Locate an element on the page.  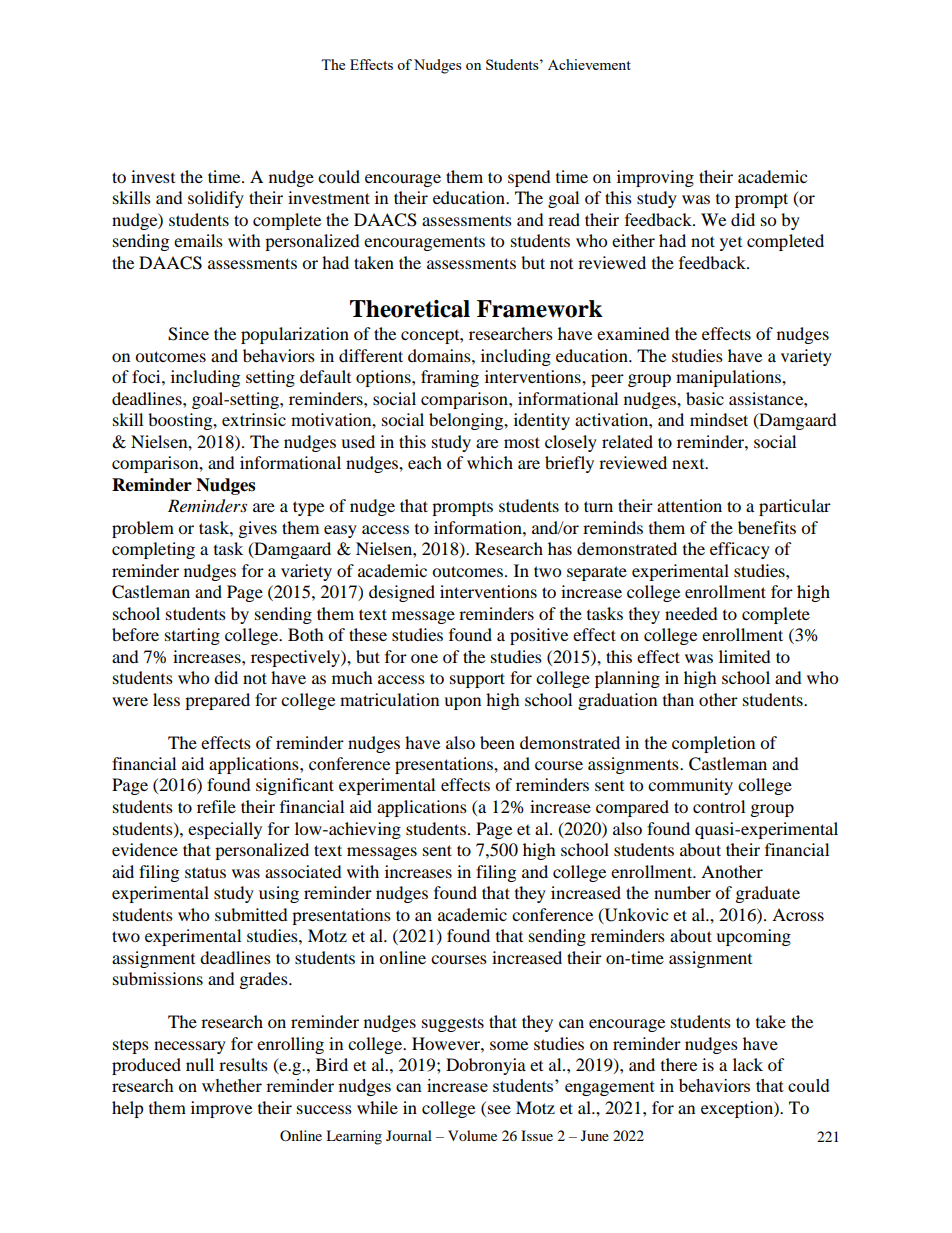
extrinsic is located at coordinates (254, 419).
